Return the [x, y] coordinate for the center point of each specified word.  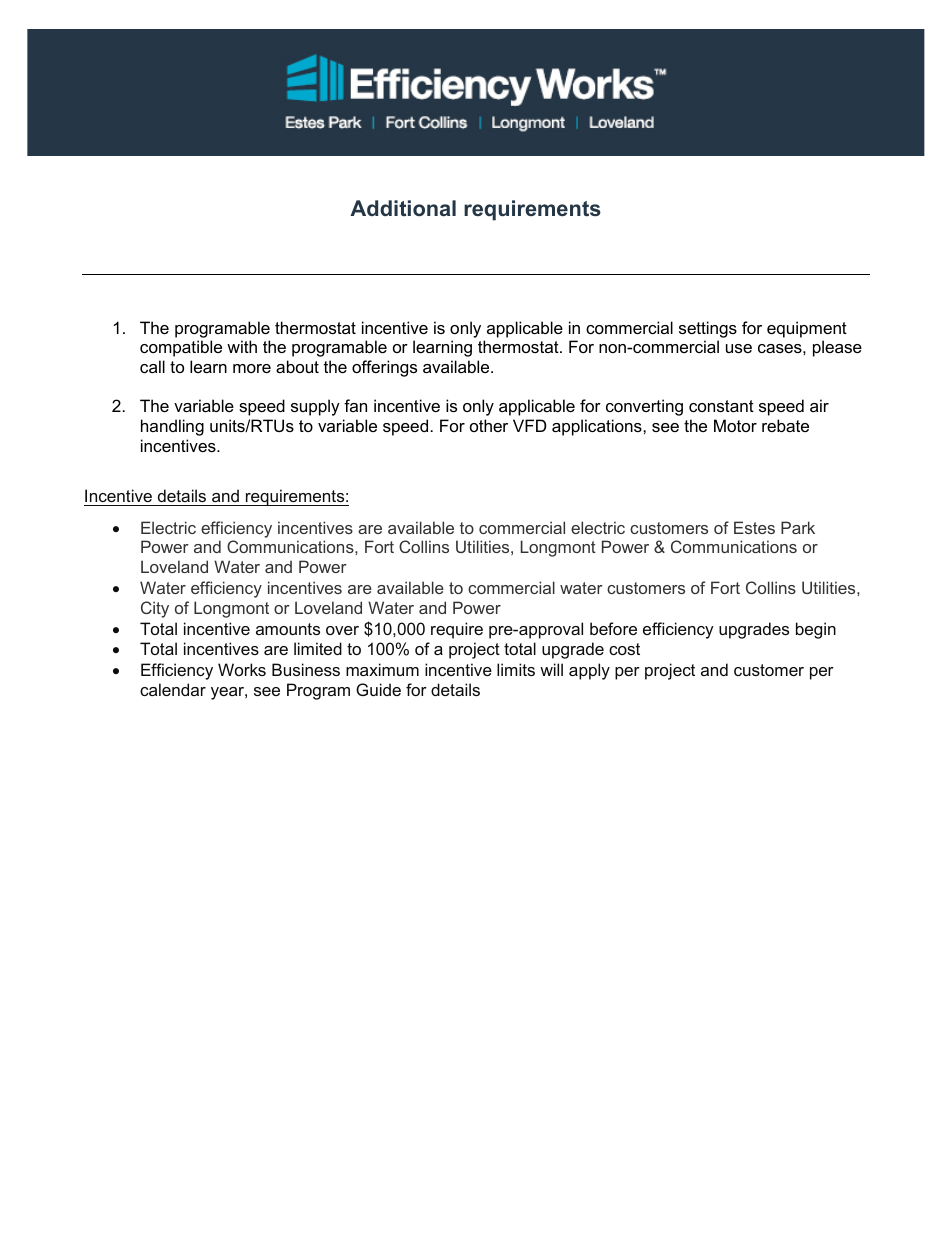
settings [708, 329]
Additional [403, 208]
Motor [735, 425]
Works [242, 669]
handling [172, 427]
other [489, 425]
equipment [807, 329]
